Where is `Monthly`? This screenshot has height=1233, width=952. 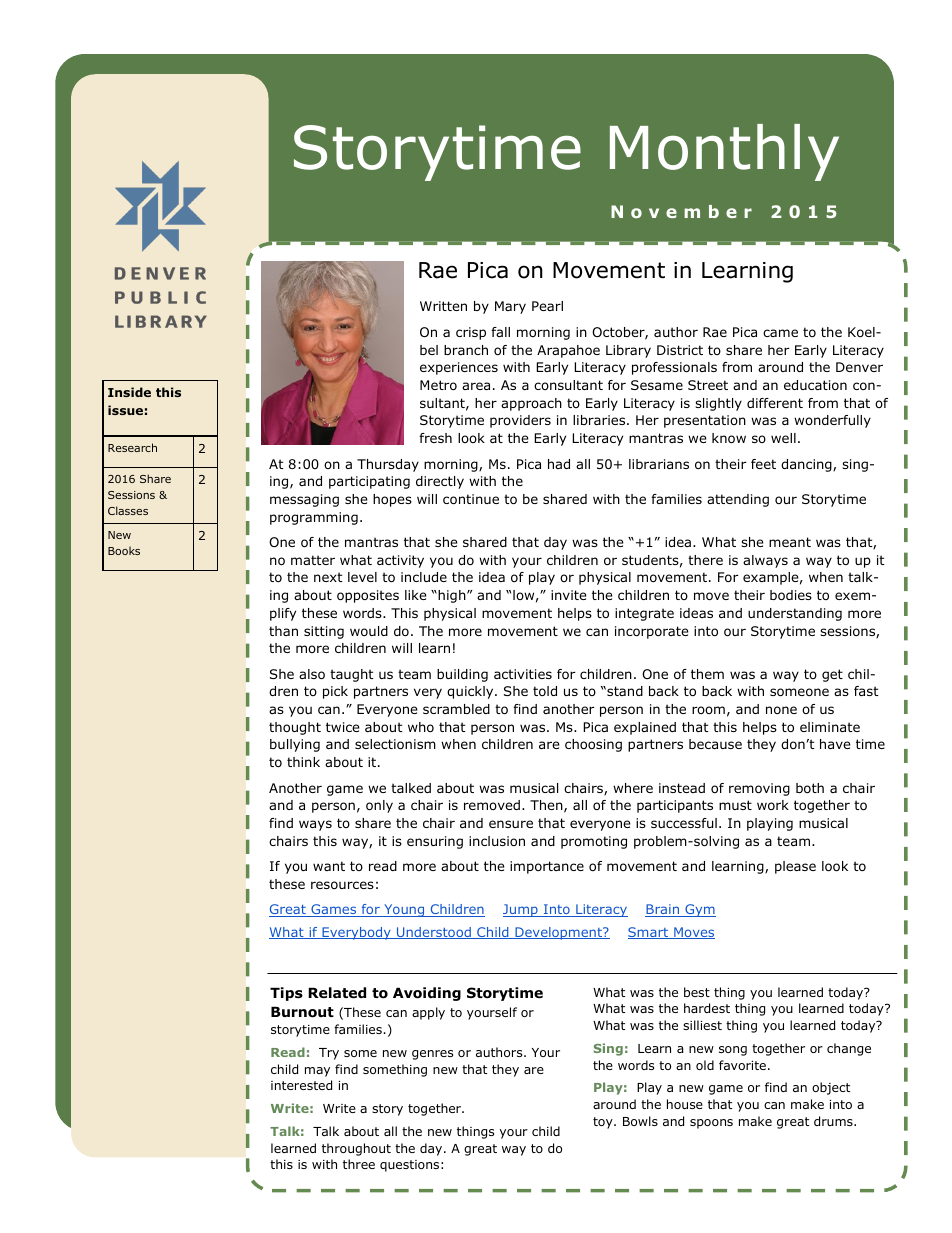
Monthly is located at coordinates (724, 152).
